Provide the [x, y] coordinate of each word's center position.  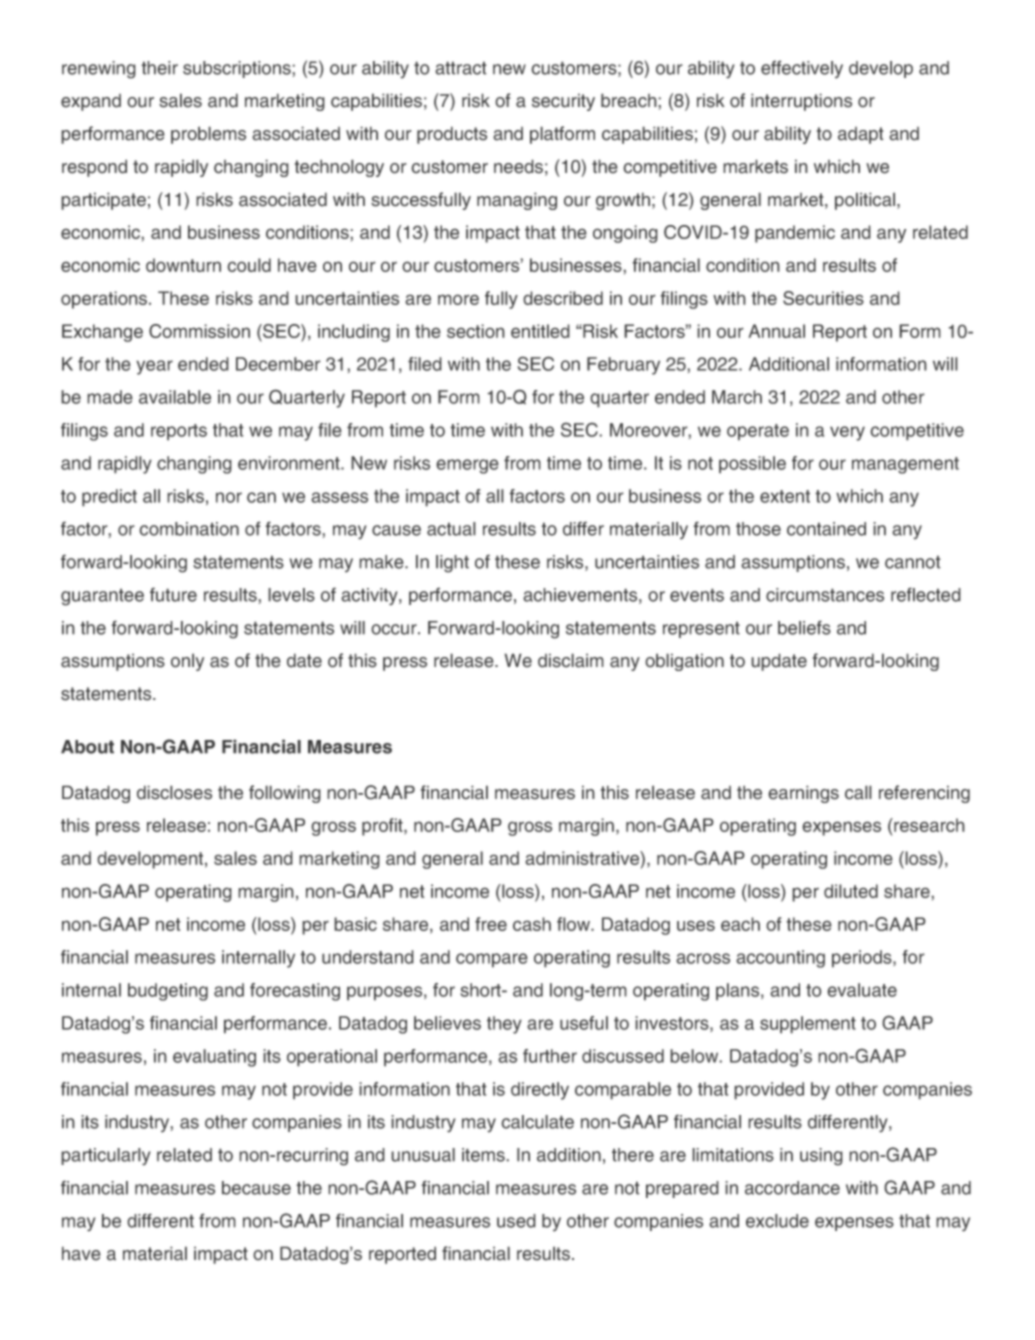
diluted [851, 891]
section [476, 331]
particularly [106, 1157]
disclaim [571, 660]
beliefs [804, 627]
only [187, 662]
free [491, 924]
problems [208, 135]
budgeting [168, 992]
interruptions [801, 102]
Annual [776, 331]
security [563, 102]
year [154, 367]
